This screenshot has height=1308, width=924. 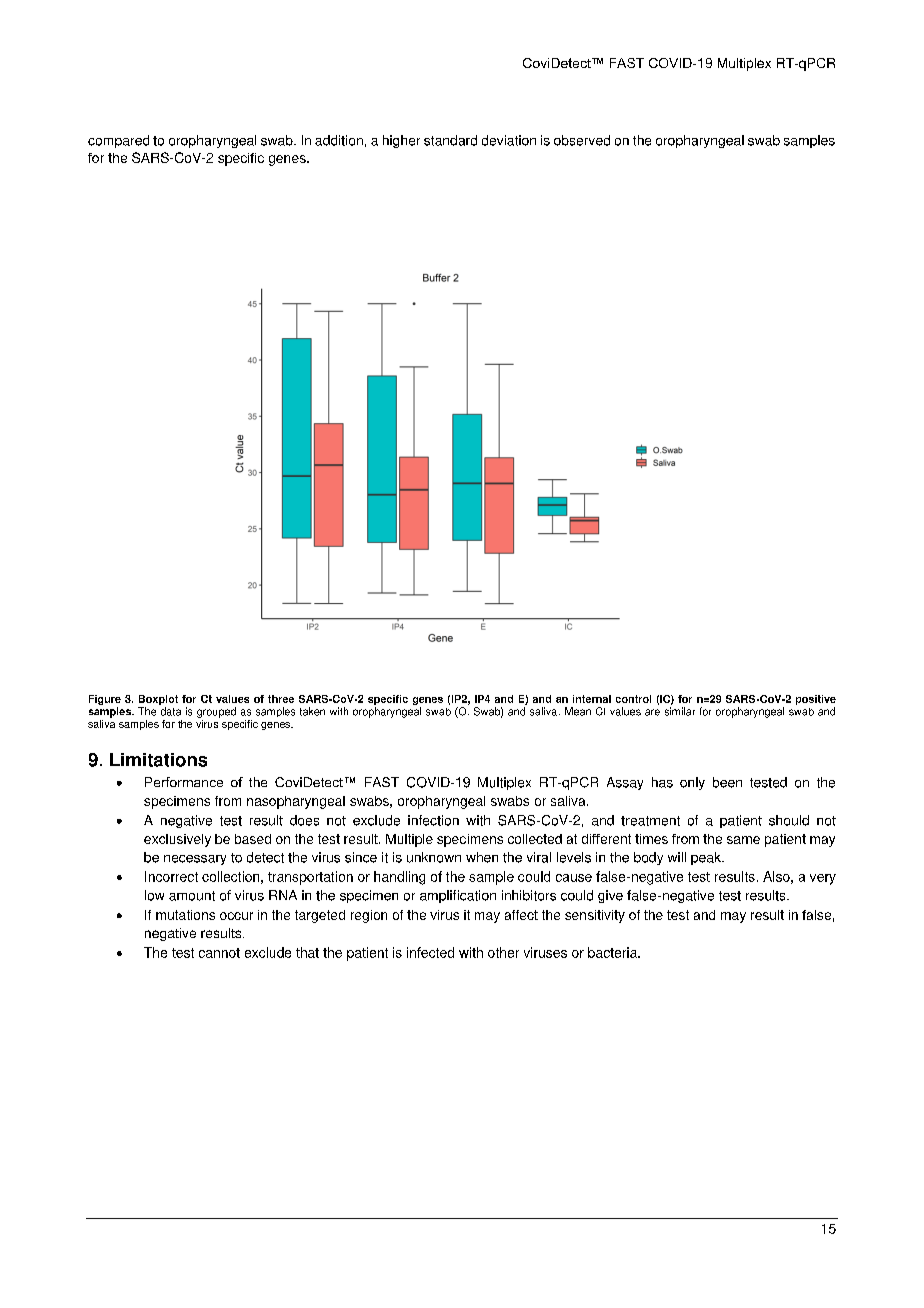 I want to click on standard, so click(x=450, y=140).
